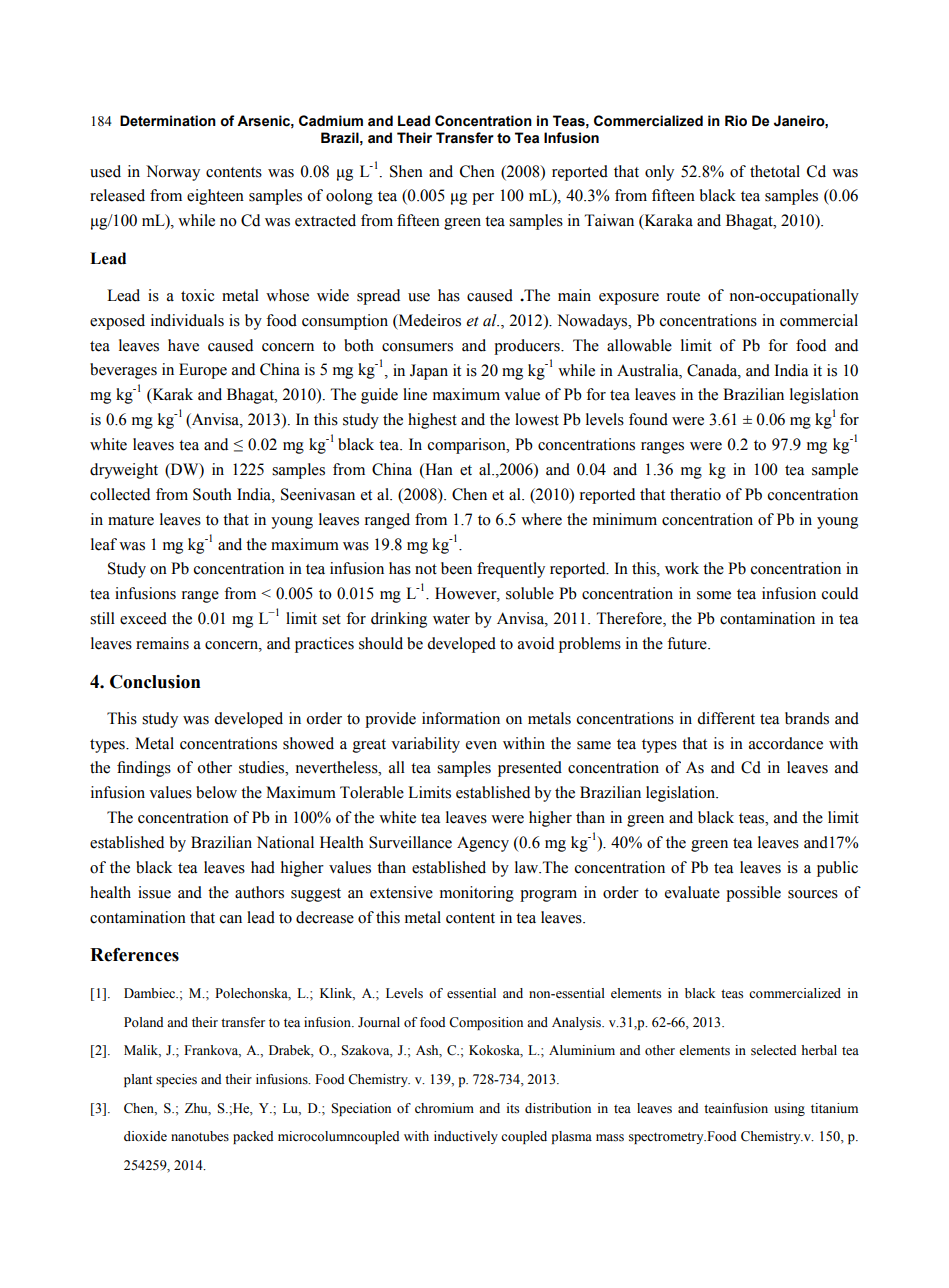 Image resolution: width=949 pixels, height=1288 pixels. What do you see at coordinates (212, 494) in the screenshot?
I see `South` at bounding box center [212, 494].
